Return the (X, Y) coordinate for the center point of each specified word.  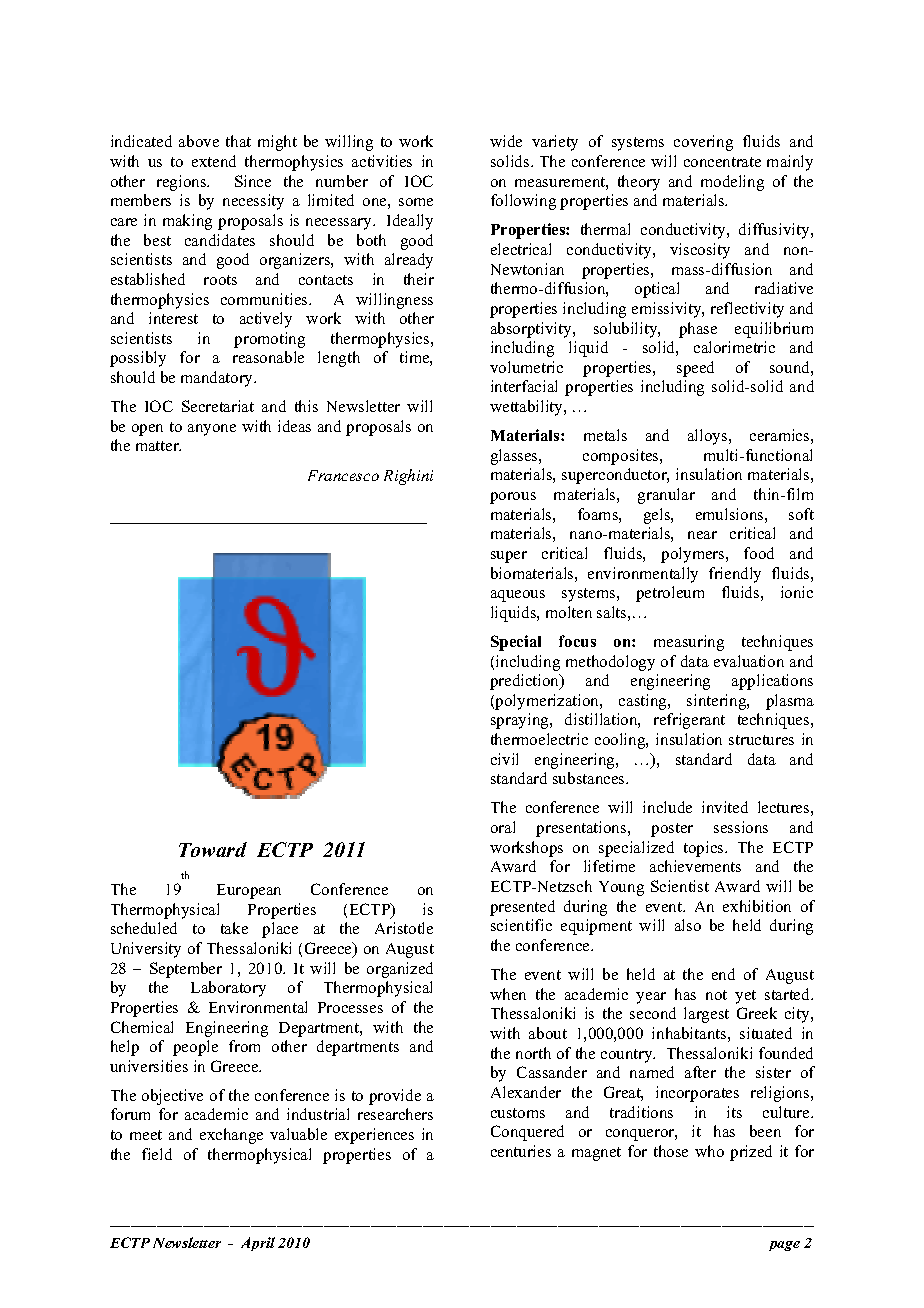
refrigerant (689, 721)
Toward (213, 849)
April (258, 1244)
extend (214, 161)
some (416, 202)
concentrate (722, 162)
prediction (526, 682)
